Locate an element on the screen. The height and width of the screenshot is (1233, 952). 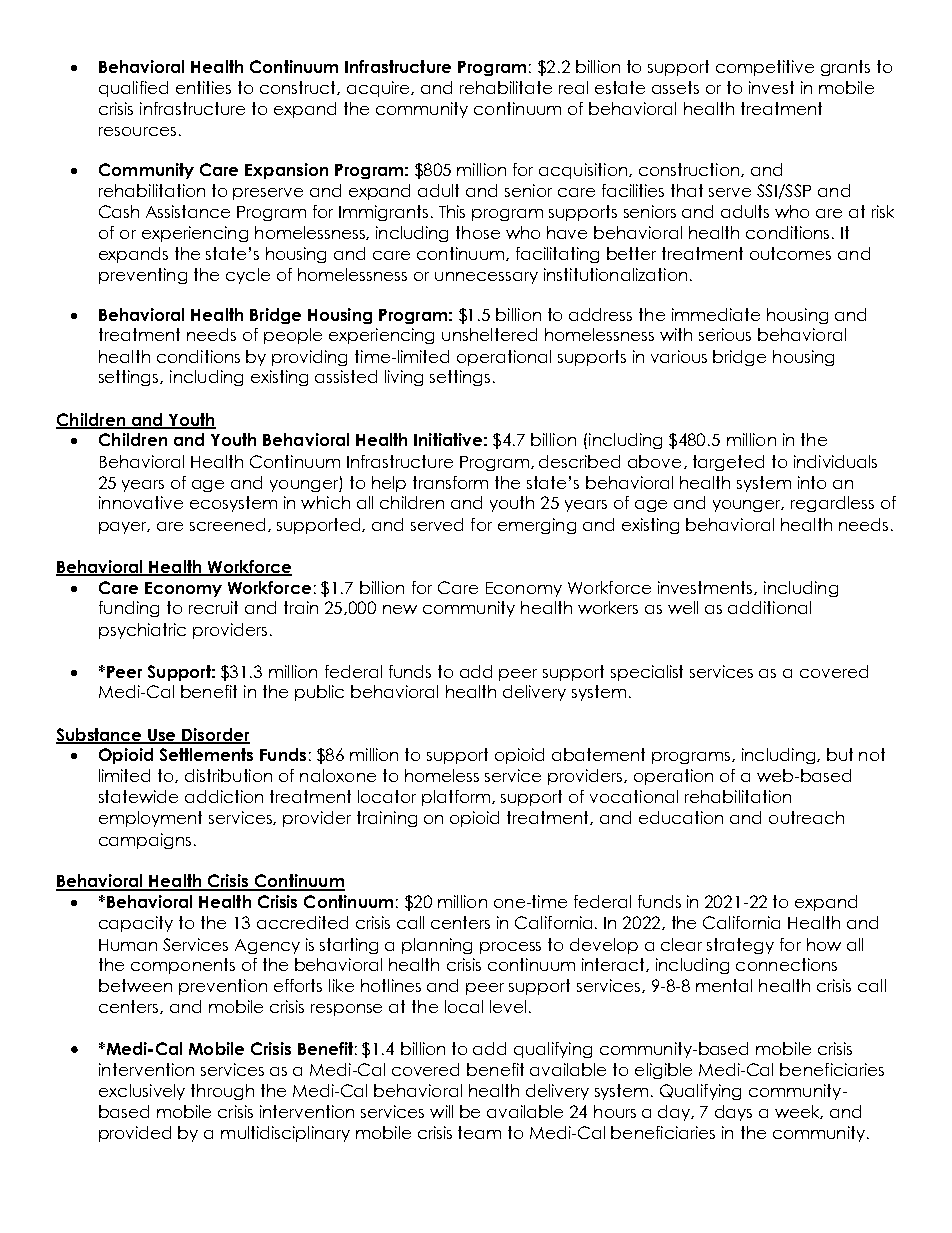
individuals is located at coordinates (835, 461).
